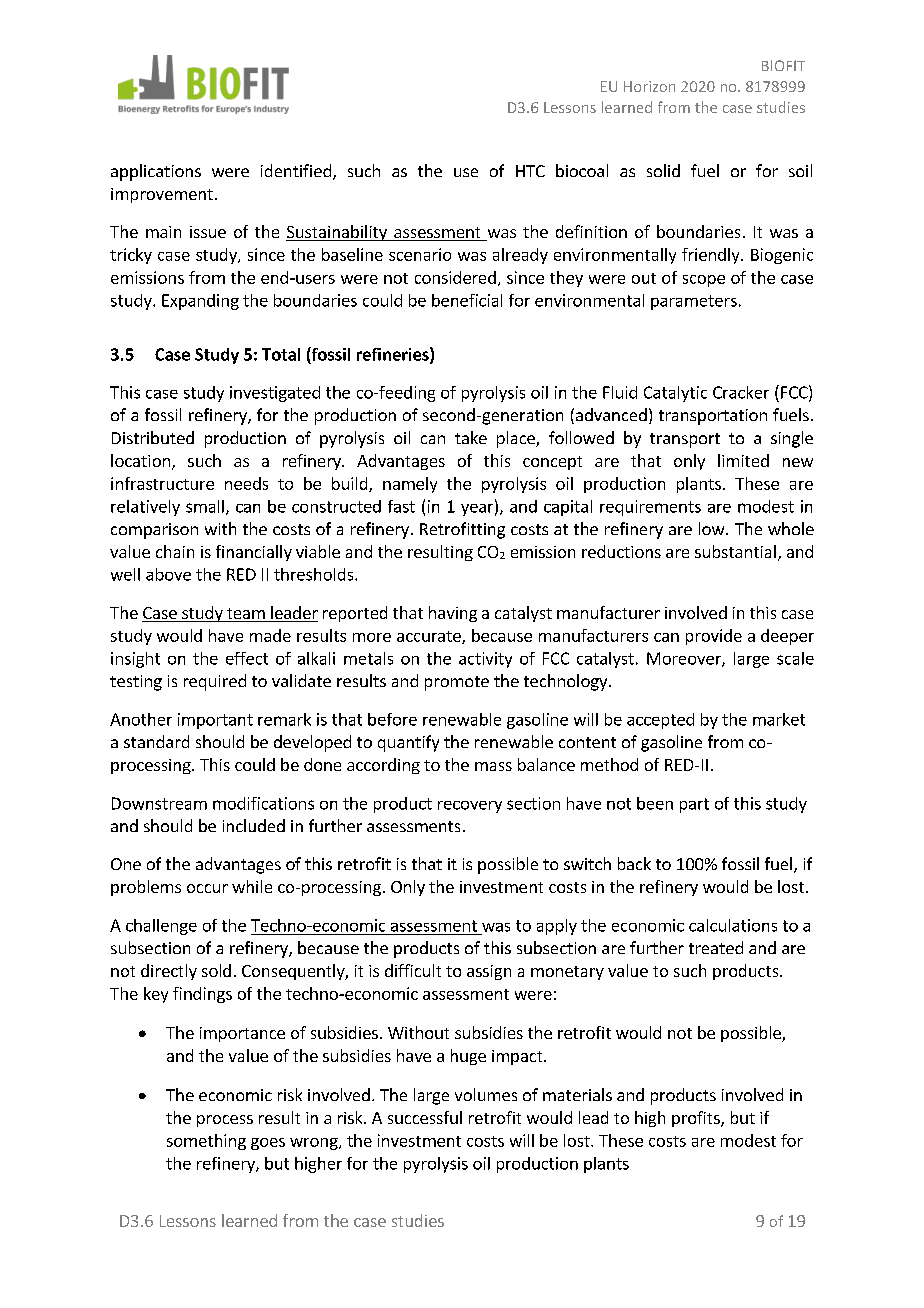 This image has height=1308, width=924. I want to click on solid, so click(663, 170).
